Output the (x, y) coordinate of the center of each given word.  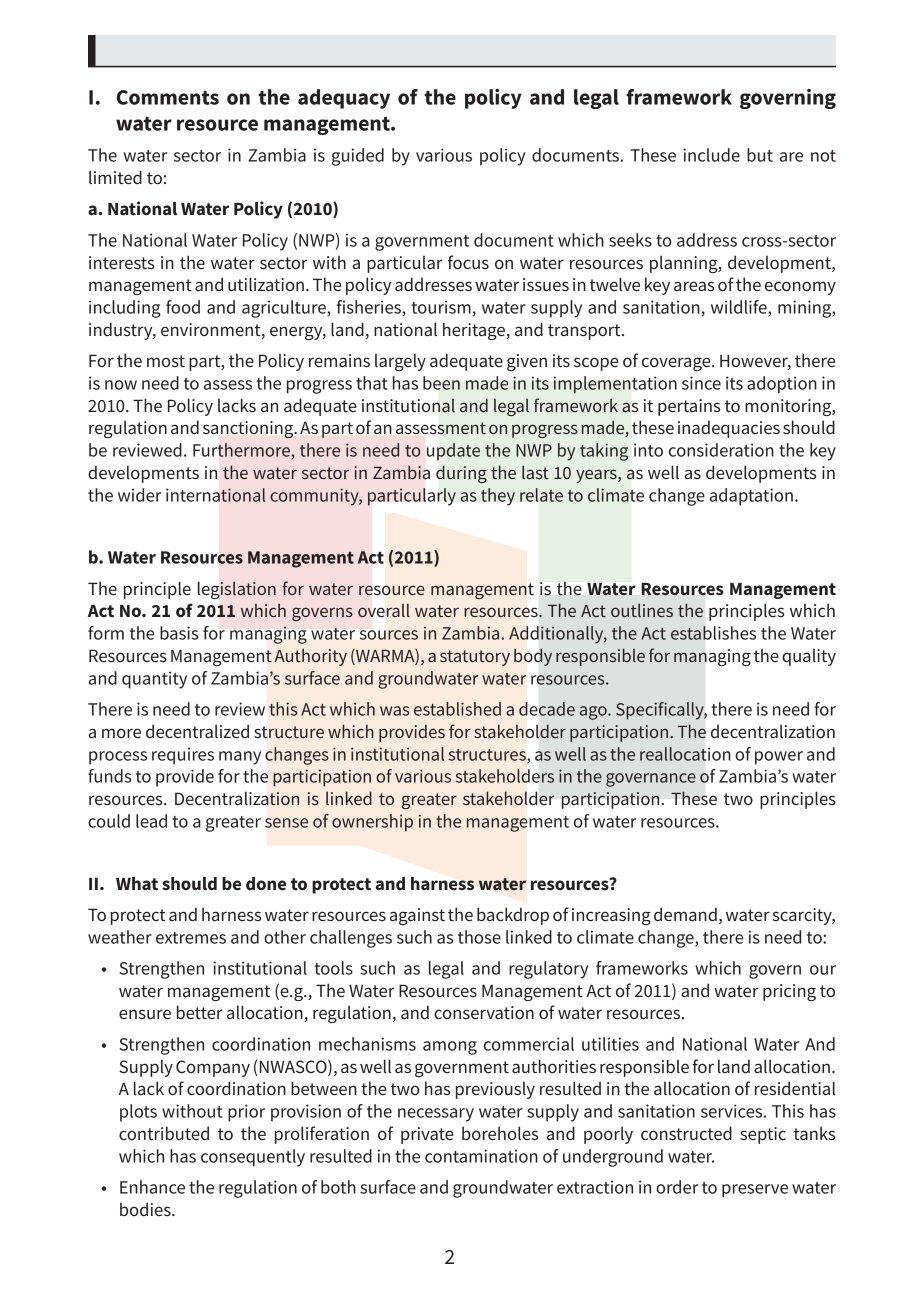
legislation (237, 590)
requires (183, 756)
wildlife (740, 308)
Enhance (152, 1187)
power (779, 758)
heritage (475, 331)
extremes (191, 938)
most (166, 361)
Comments (168, 97)
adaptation (751, 497)
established (457, 709)
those (479, 937)
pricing (789, 992)
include (711, 155)
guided (358, 157)
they (498, 497)
